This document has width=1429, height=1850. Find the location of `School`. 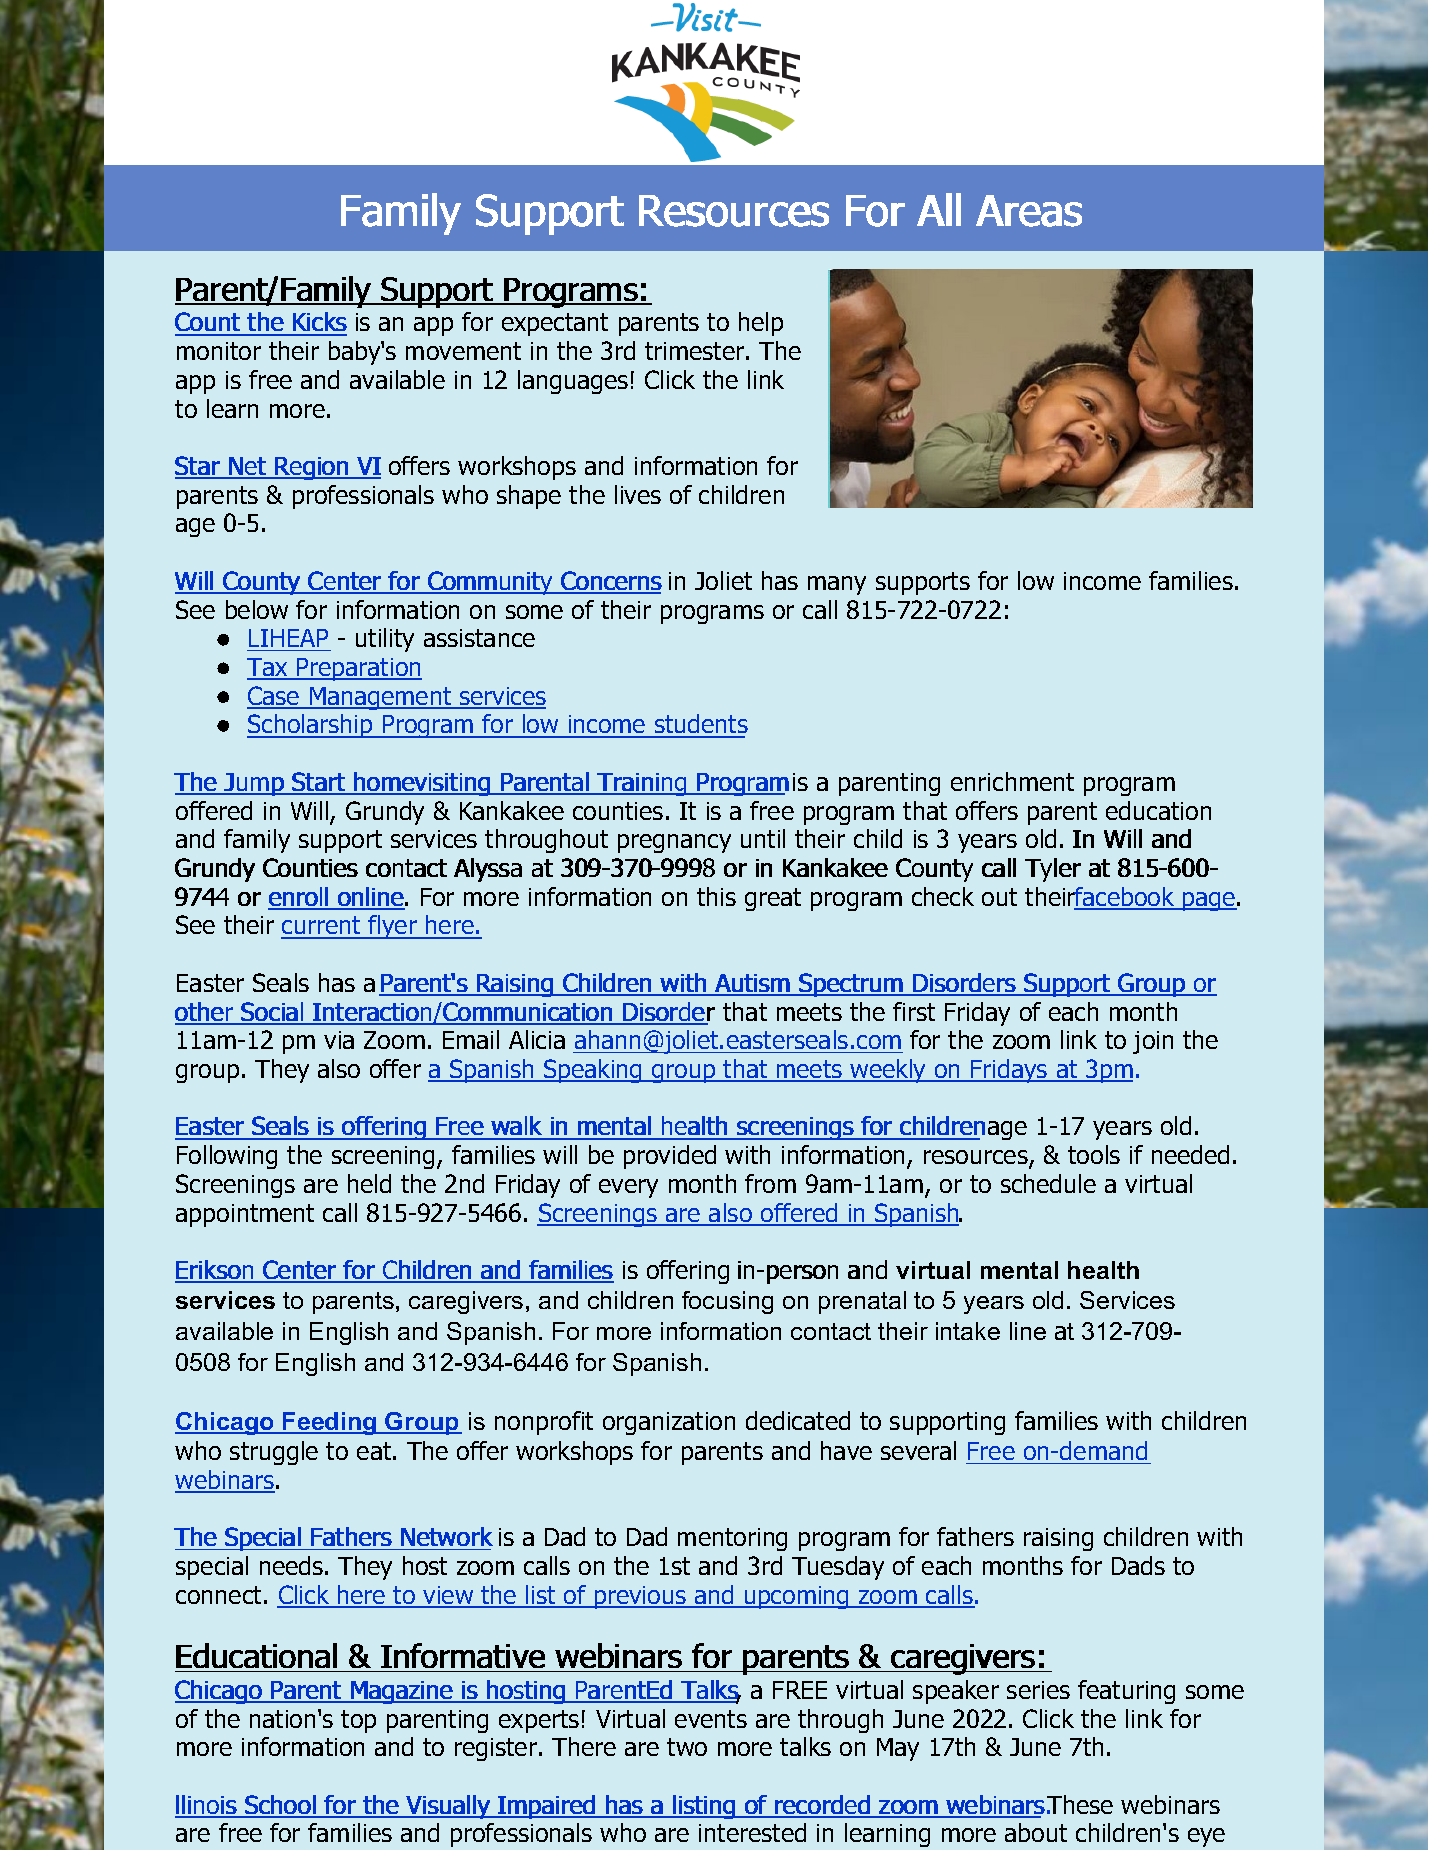

School is located at coordinates (280, 1806).
